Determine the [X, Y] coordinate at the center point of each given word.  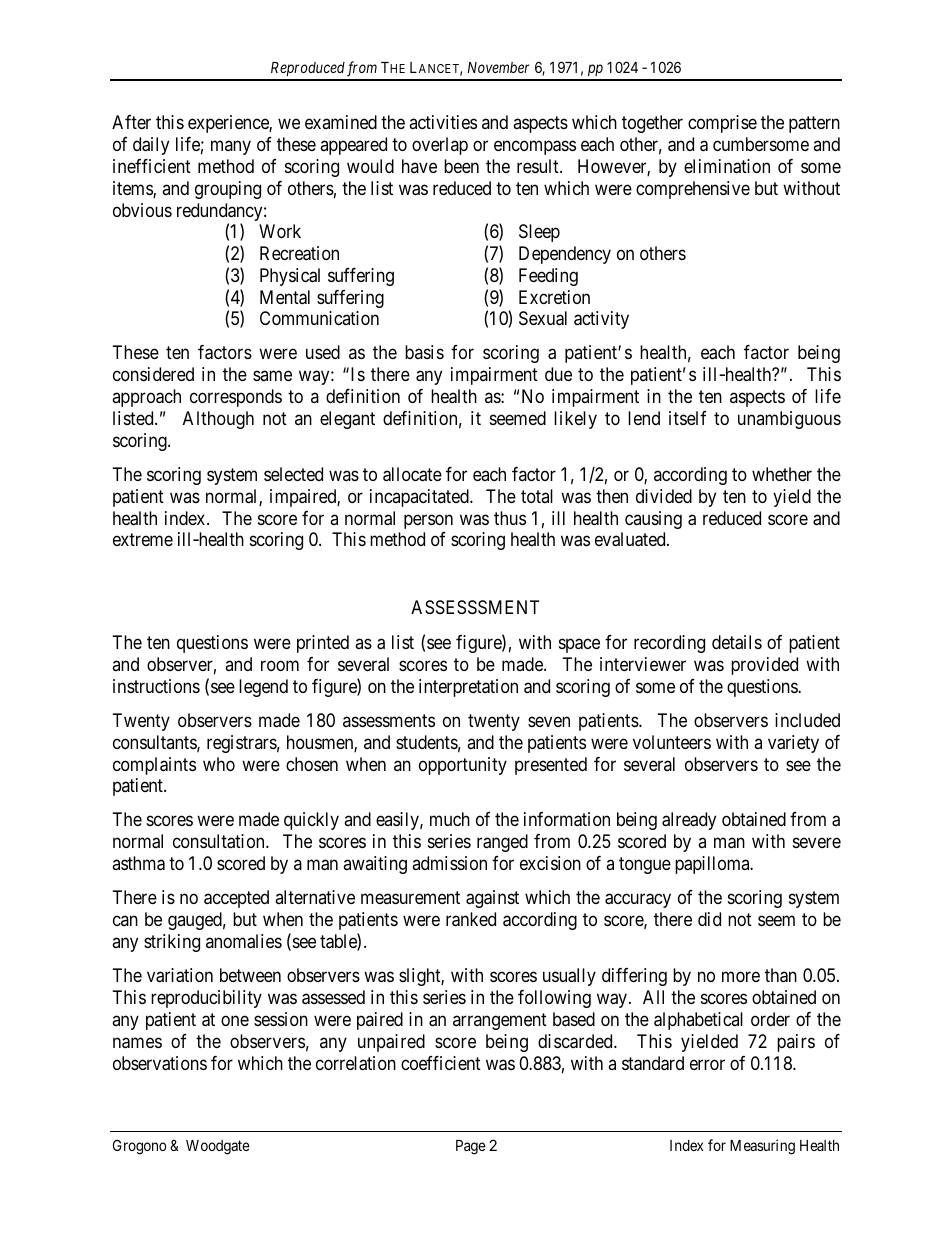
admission [449, 863]
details [737, 642]
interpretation [468, 688]
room [280, 665]
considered [153, 374]
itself [688, 418]
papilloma [713, 865]
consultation [220, 841]
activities [443, 122]
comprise [722, 124]
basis [424, 352]
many [231, 148]
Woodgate [218, 1147]
